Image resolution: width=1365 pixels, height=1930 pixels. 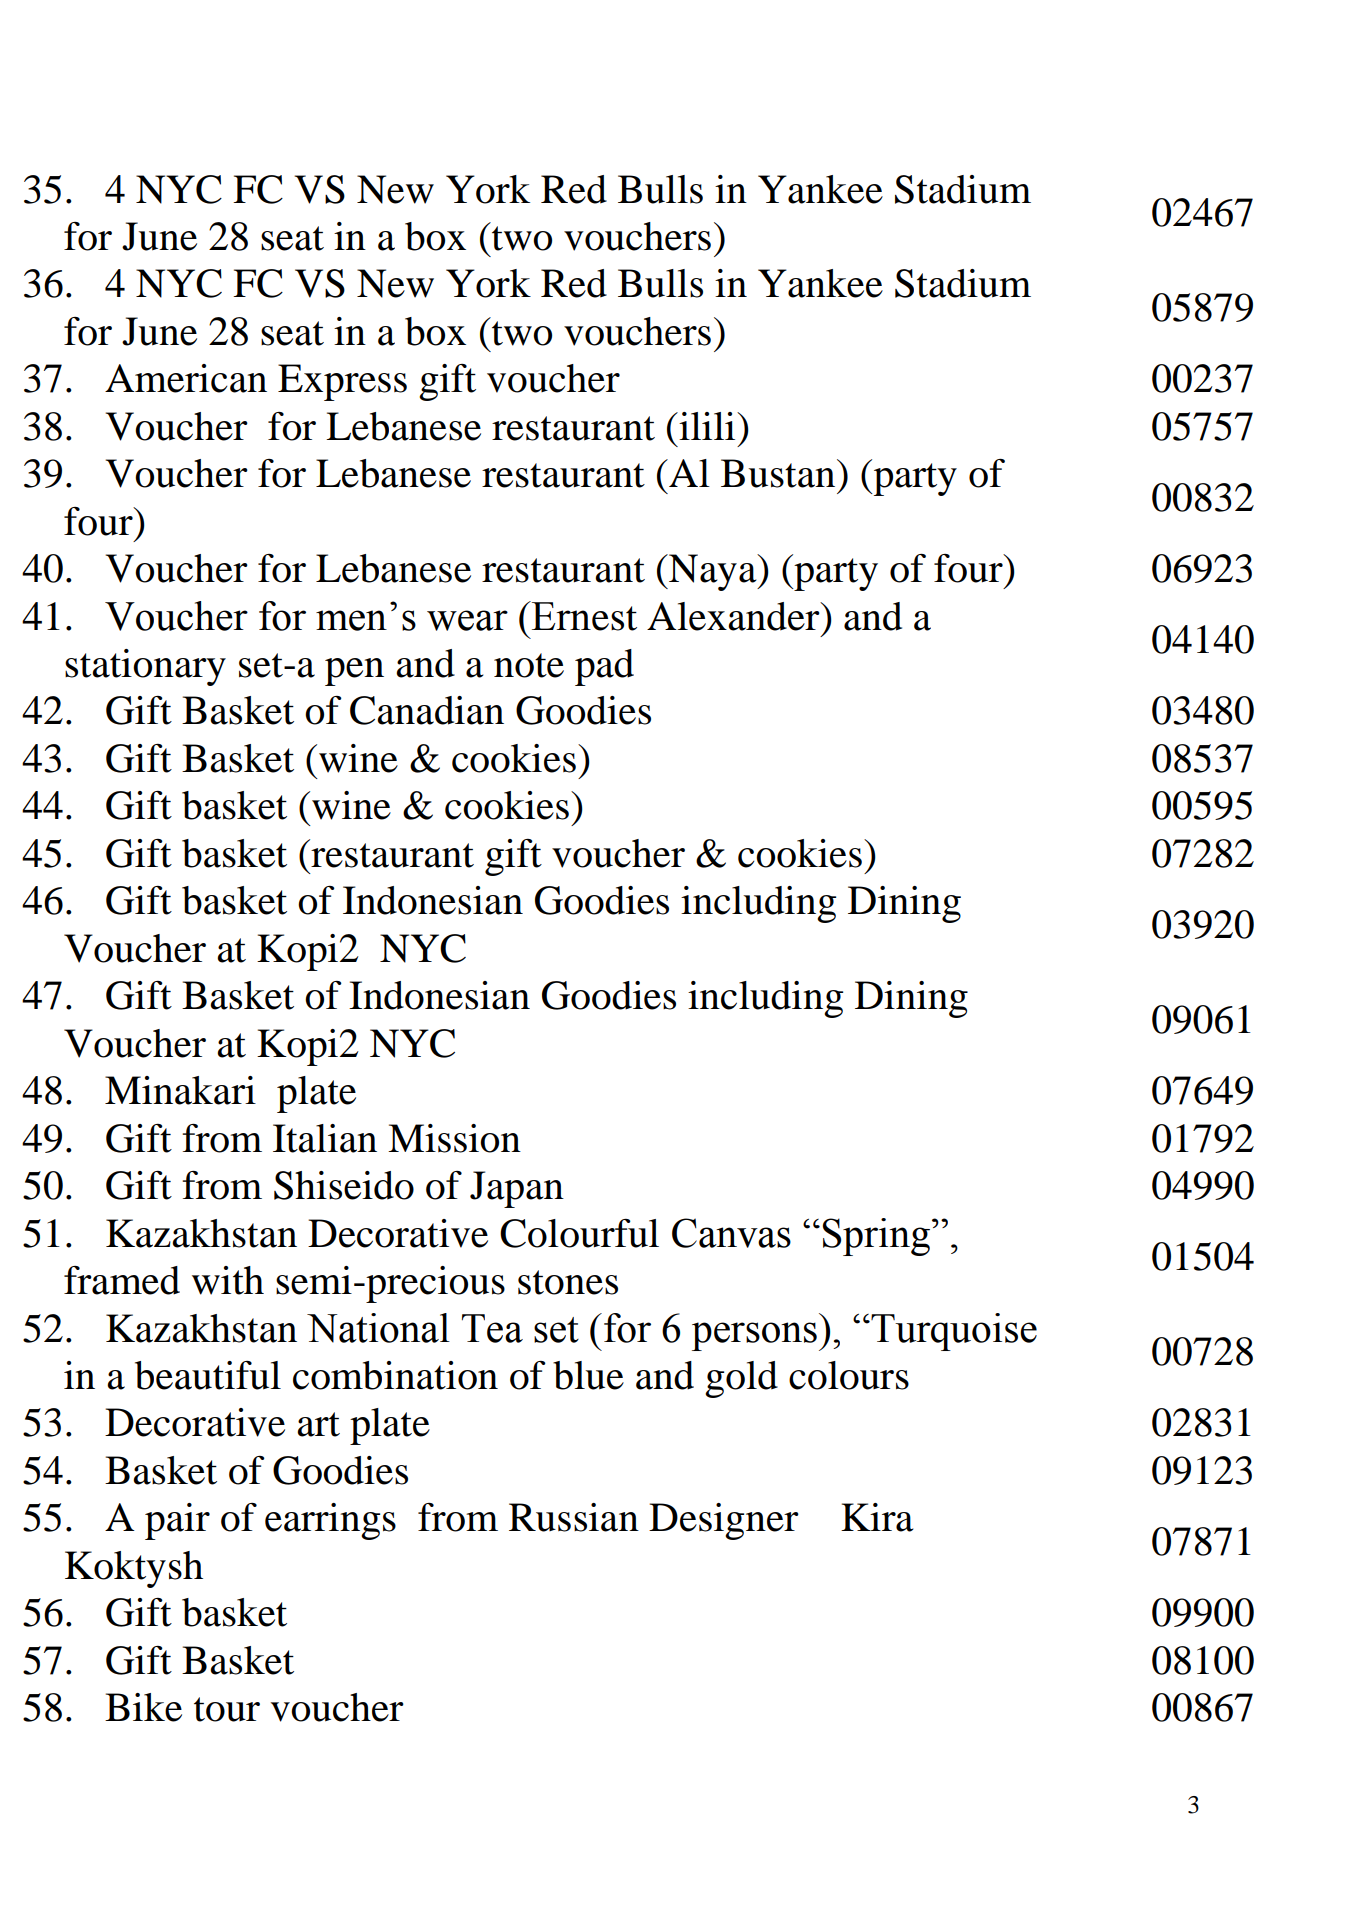 I want to click on with, so click(x=228, y=1280).
